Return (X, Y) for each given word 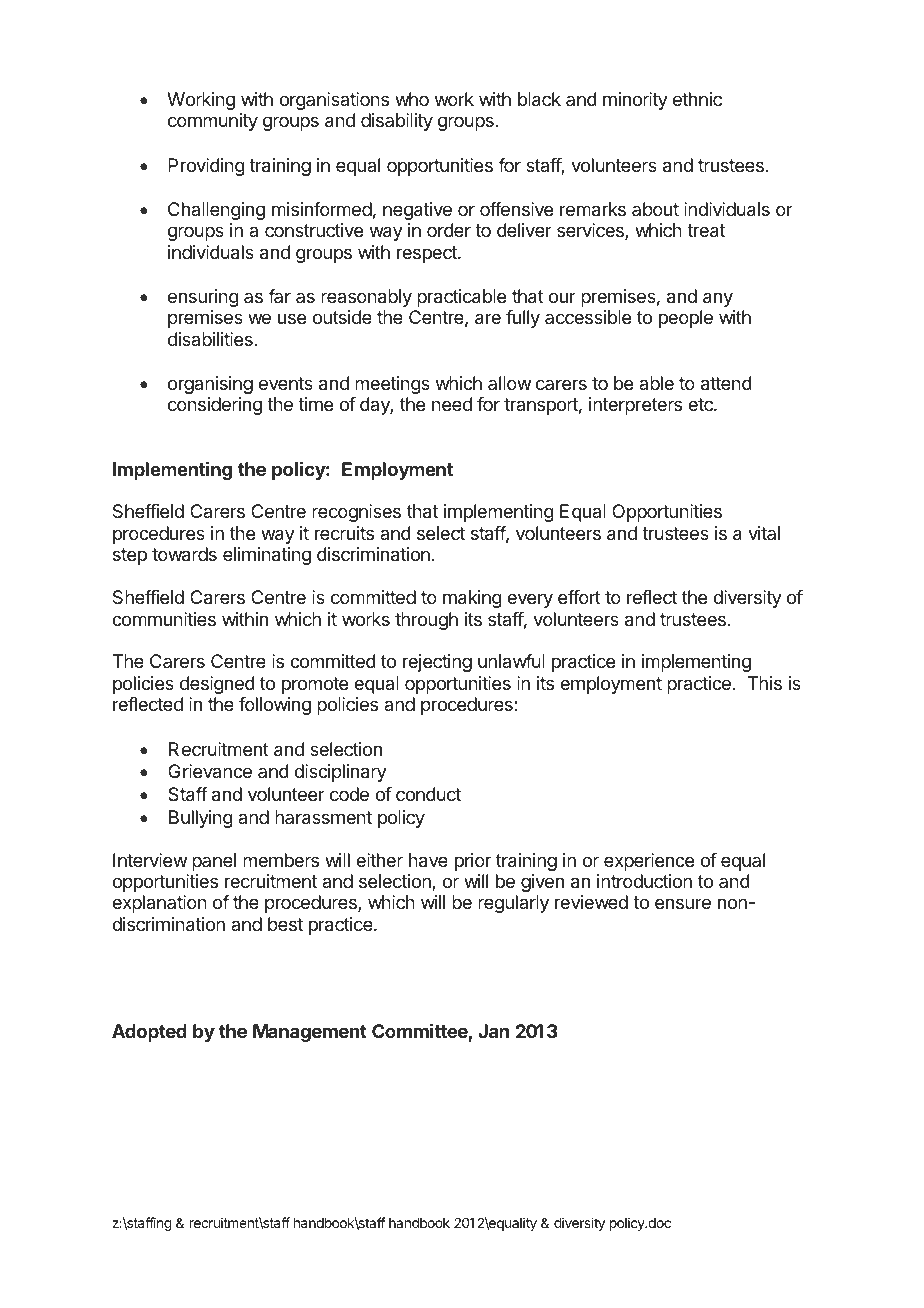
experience (649, 862)
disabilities (211, 339)
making (472, 599)
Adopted (149, 1033)
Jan (493, 1031)
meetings (392, 385)
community (213, 122)
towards (184, 554)
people (686, 319)
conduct (428, 794)
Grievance (210, 771)
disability (397, 122)
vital (764, 533)
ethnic (697, 99)
